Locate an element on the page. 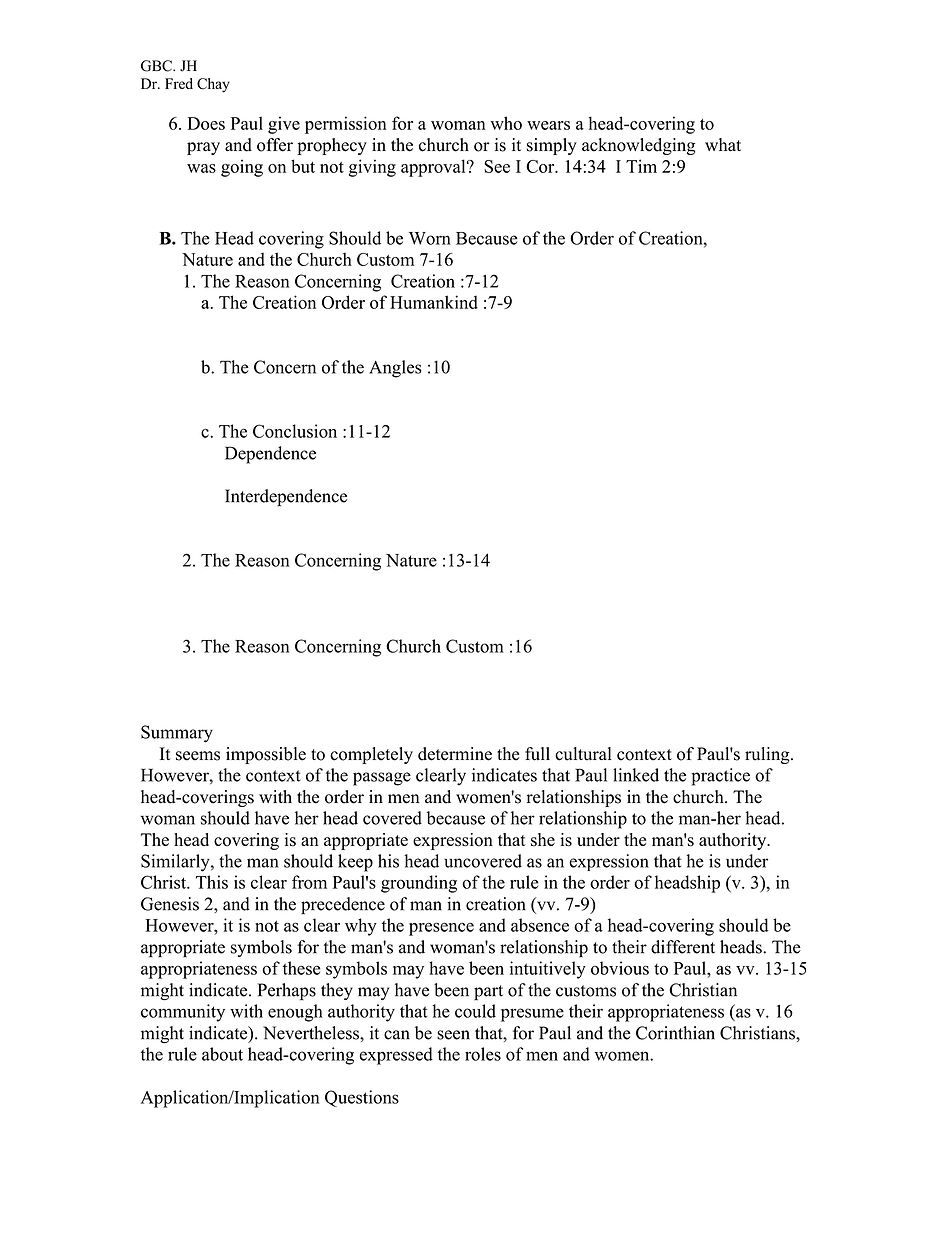  Humankind is located at coordinates (434, 302).
